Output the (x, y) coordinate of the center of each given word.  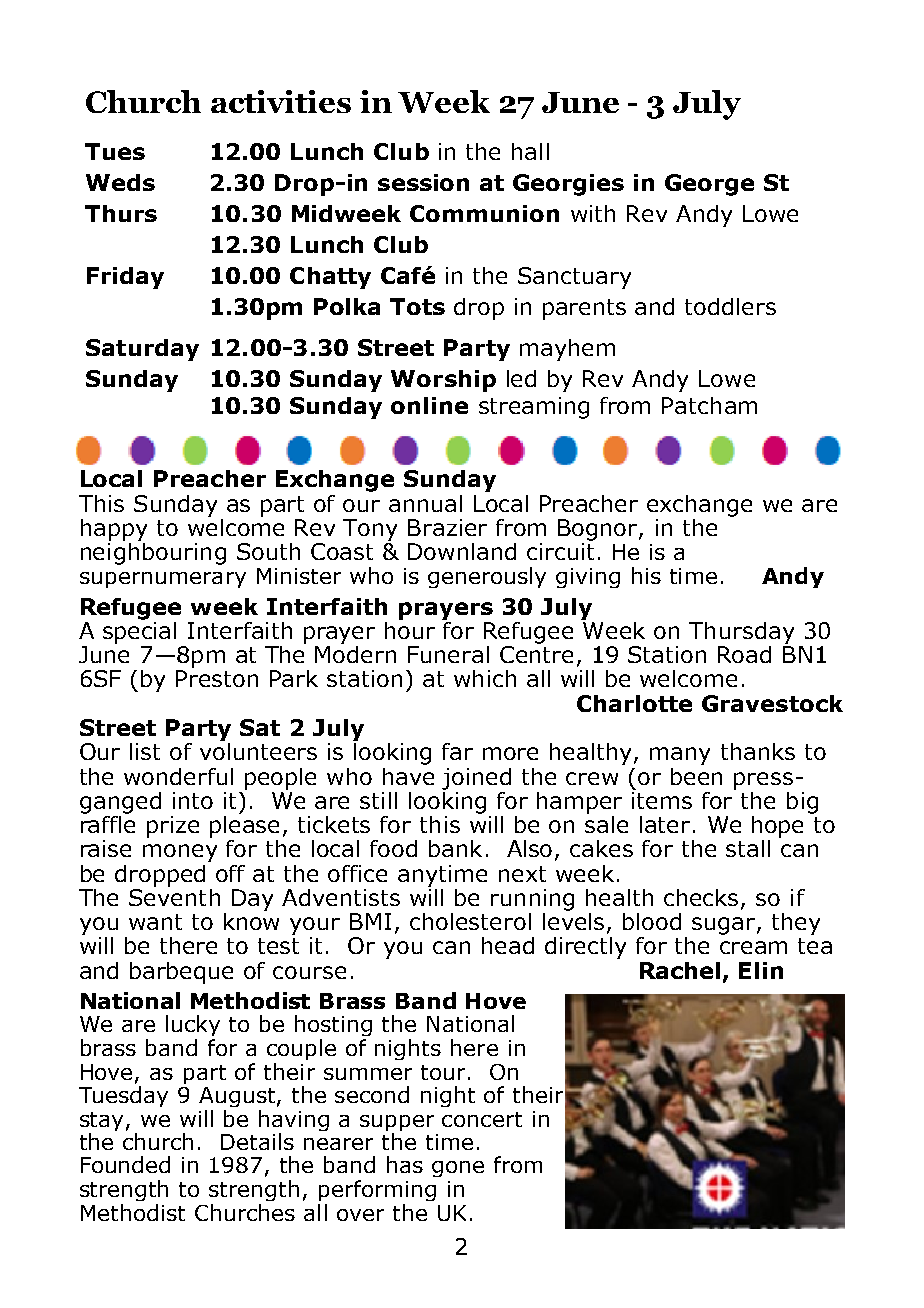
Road (744, 654)
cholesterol (470, 921)
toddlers (730, 306)
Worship (443, 381)
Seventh (174, 896)
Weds (120, 182)
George (709, 185)
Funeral (448, 654)
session (423, 182)
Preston (217, 678)
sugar (725, 926)
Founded (125, 1164)
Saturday (142, 350)
